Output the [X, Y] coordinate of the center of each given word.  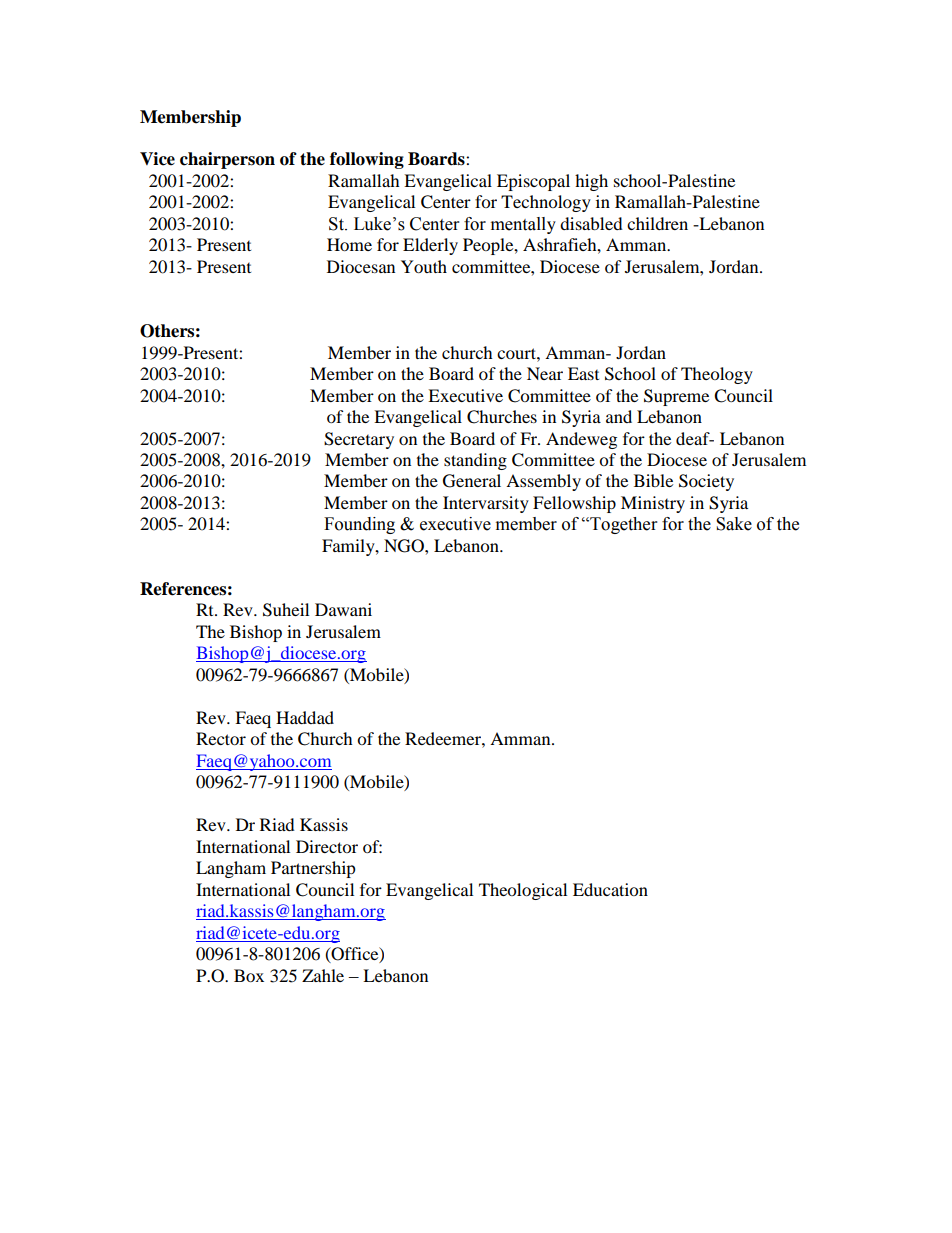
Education [610, 889]
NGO [405, 546]
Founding [359, 525]
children [657, 223]
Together [622, 525]
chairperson [227, 160]
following [367, 160]
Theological [523, 891]
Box [249, 975]
